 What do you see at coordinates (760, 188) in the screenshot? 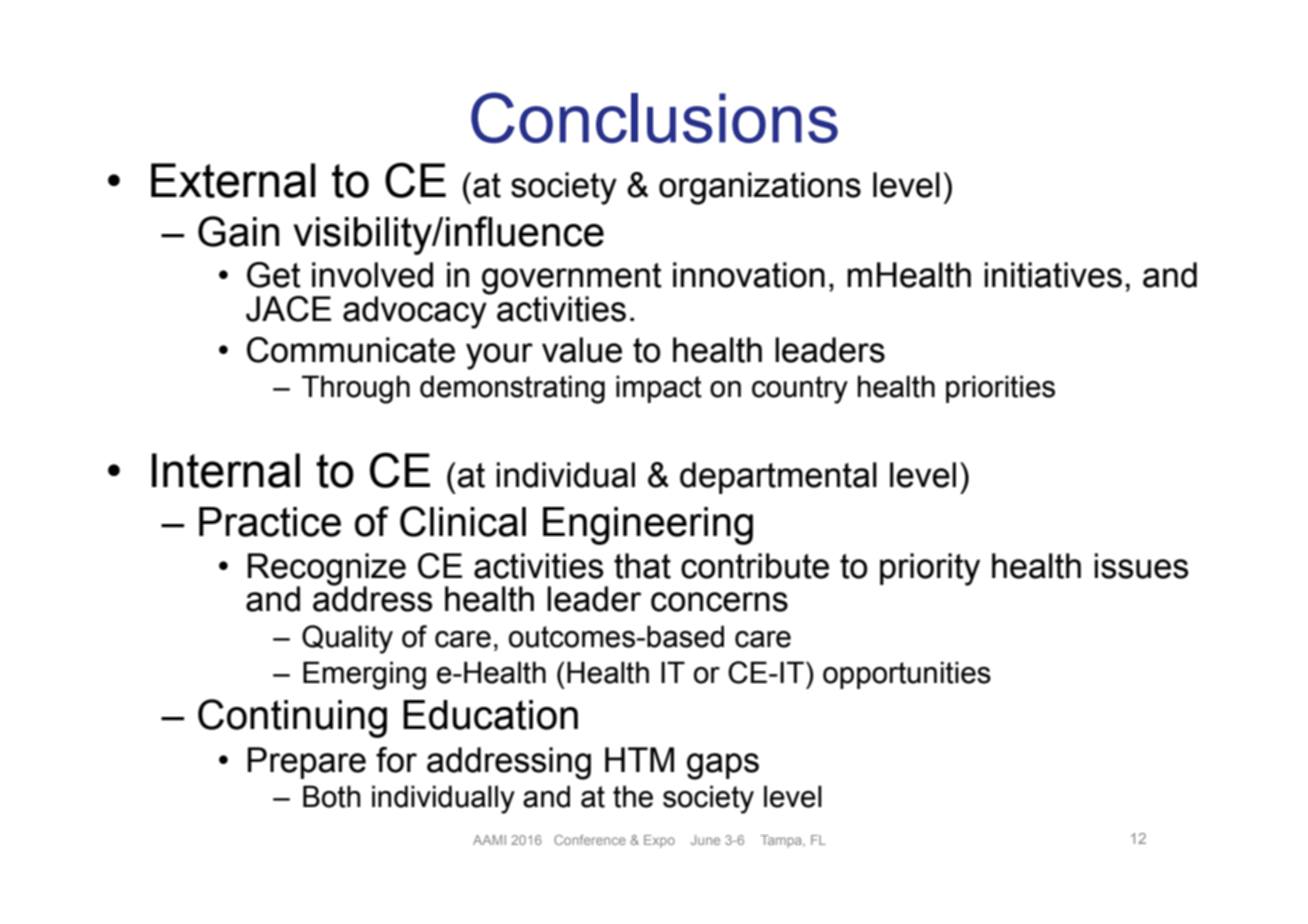
I see `organizations` at bounding box center [760, 188].
